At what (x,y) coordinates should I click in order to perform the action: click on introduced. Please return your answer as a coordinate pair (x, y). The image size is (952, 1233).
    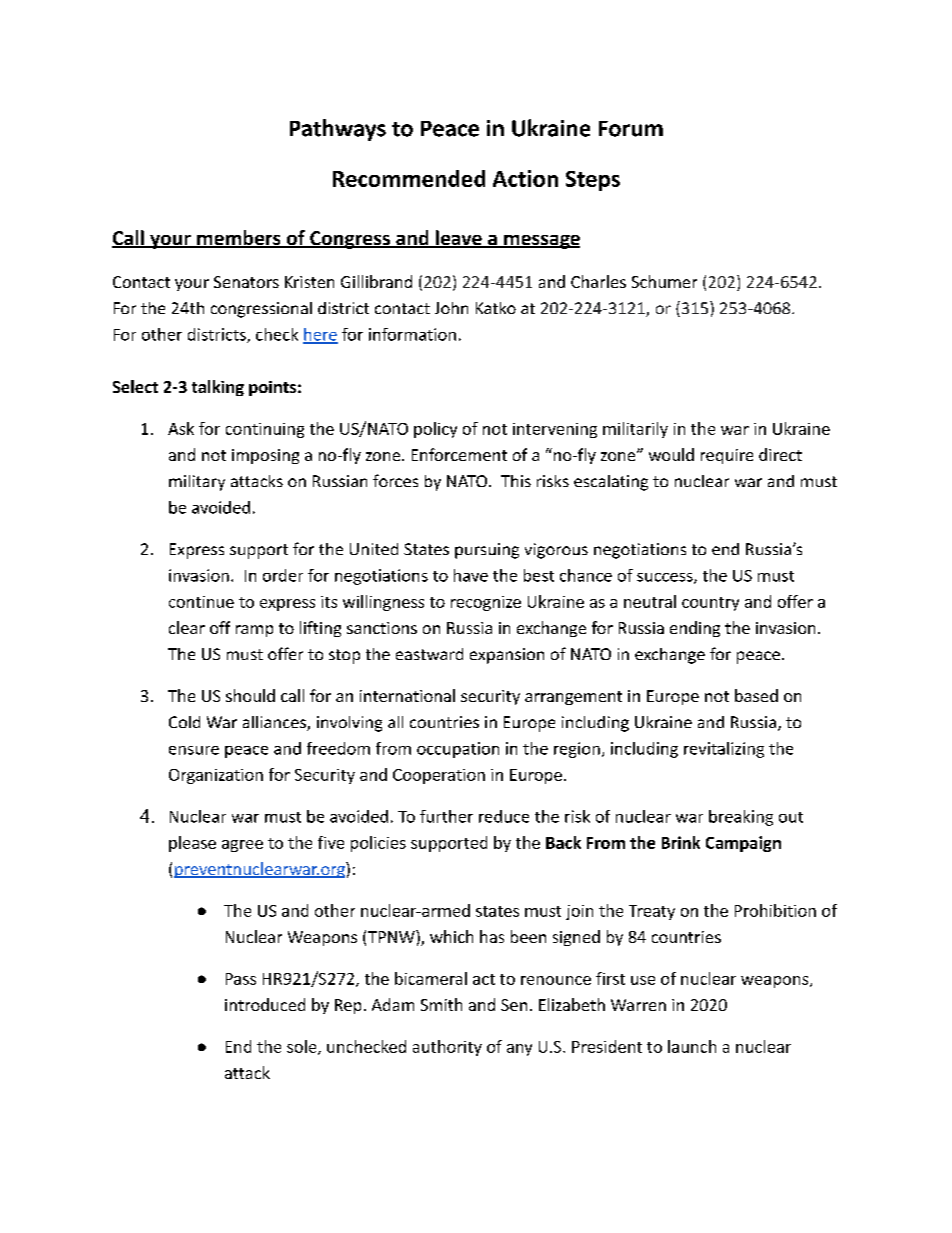
    Looking at the image, I should click on (265, 1004).
